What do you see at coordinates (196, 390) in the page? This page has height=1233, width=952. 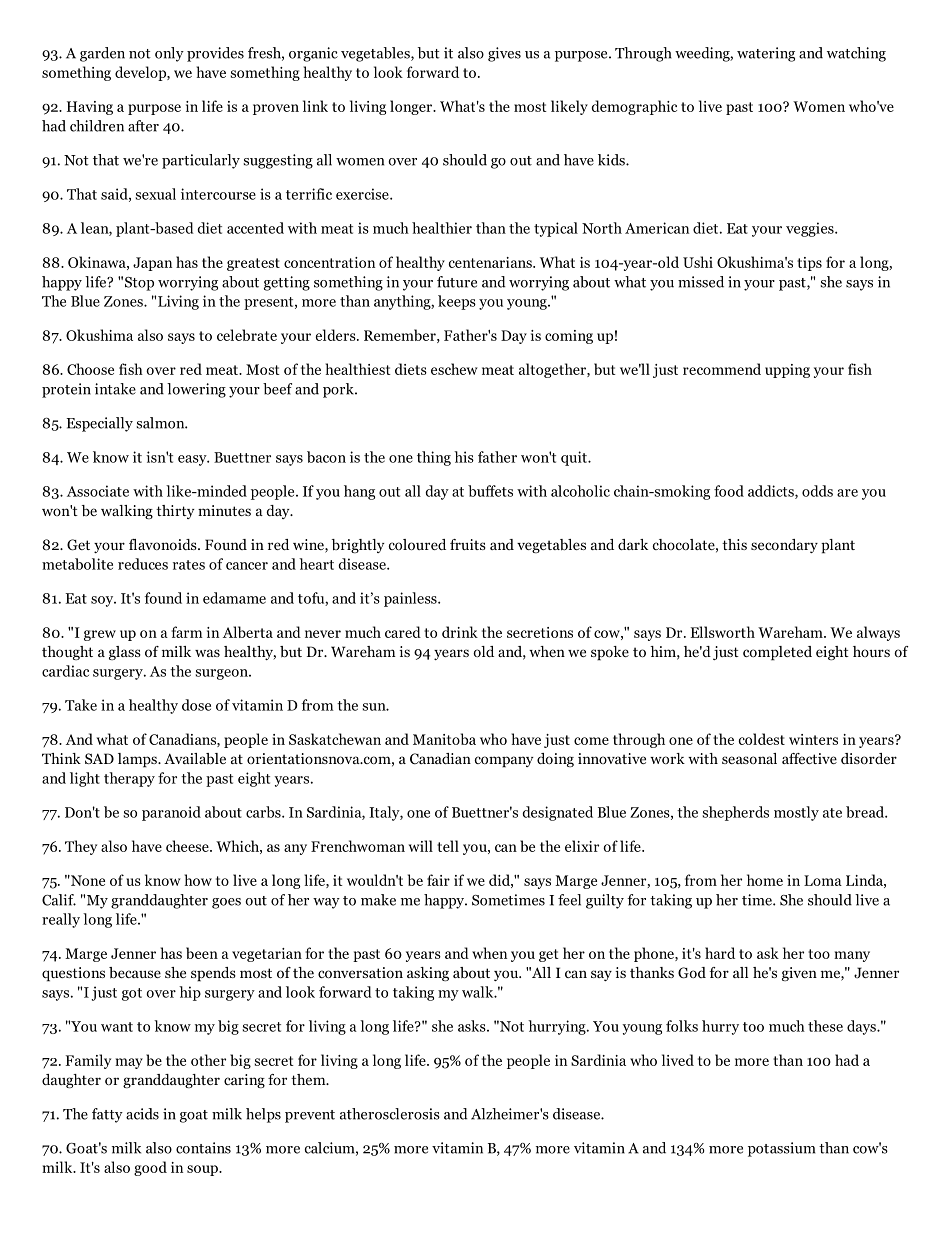 I see `lowering` at bounding box center [196, 390].
